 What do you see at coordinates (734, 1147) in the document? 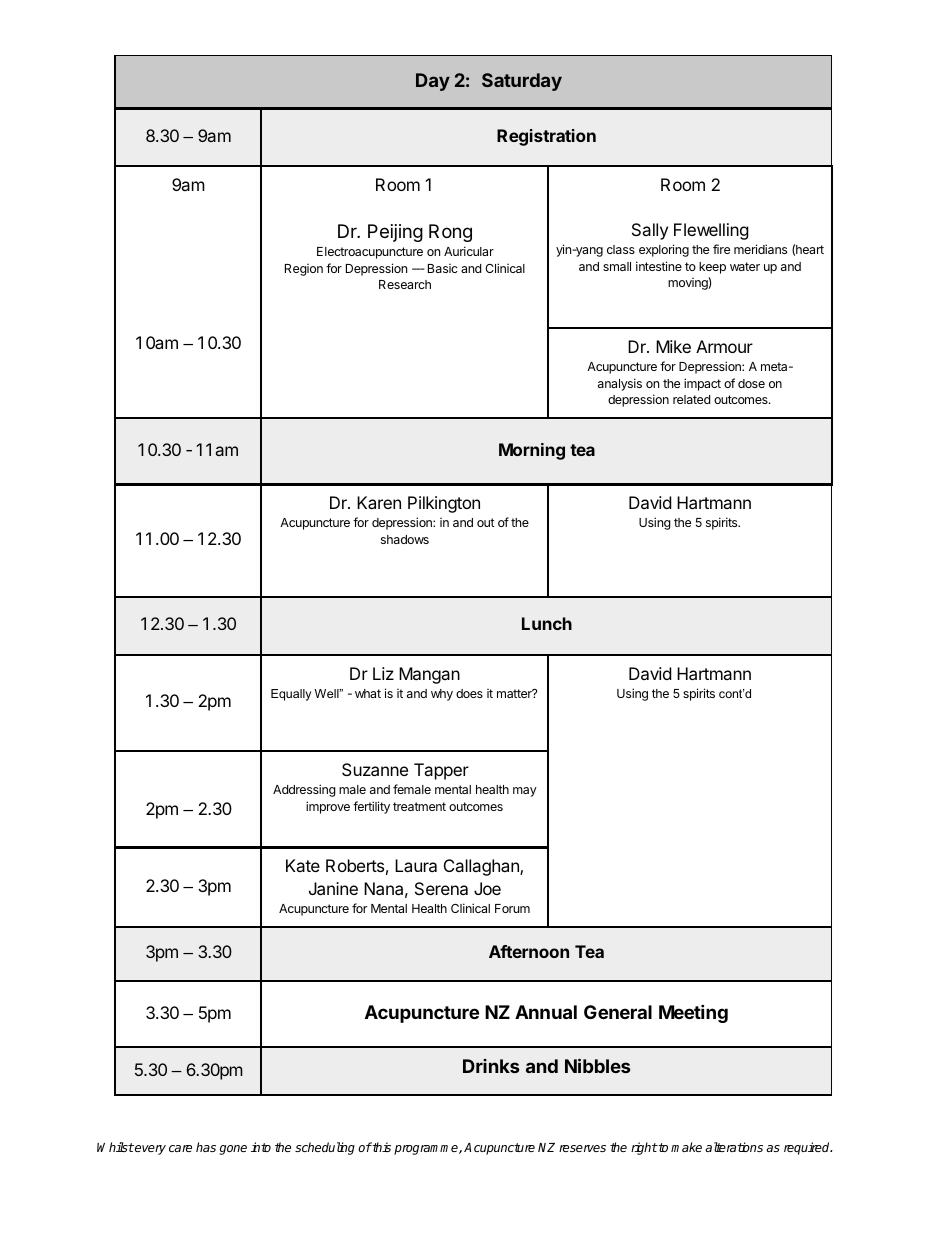
I see `alterations` at bounding box center [734, 1147].
